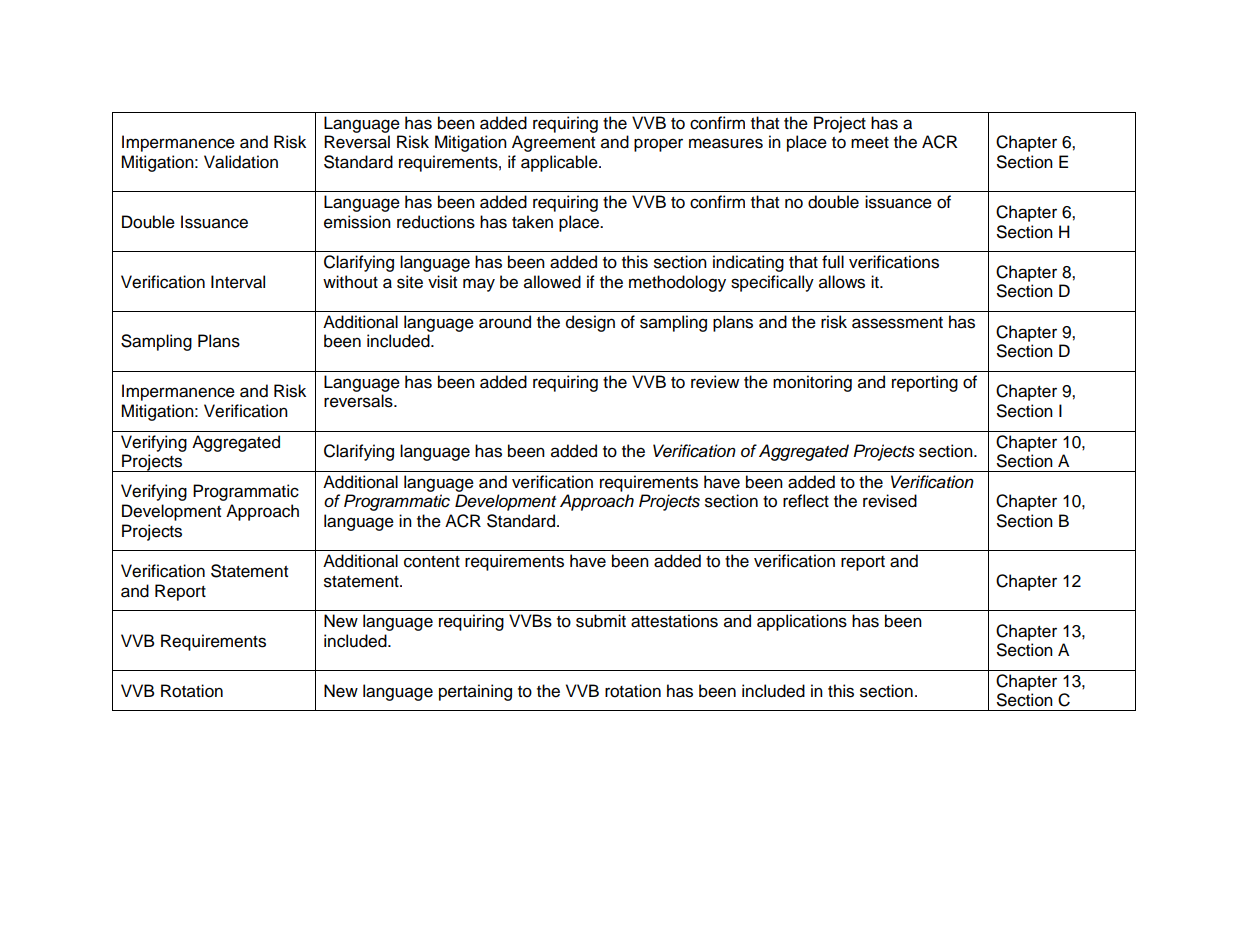 This screenshot has height=952, width=1233. Describe the element at coordinates (432, 562) in the screenshot. I see `content` at that location.
